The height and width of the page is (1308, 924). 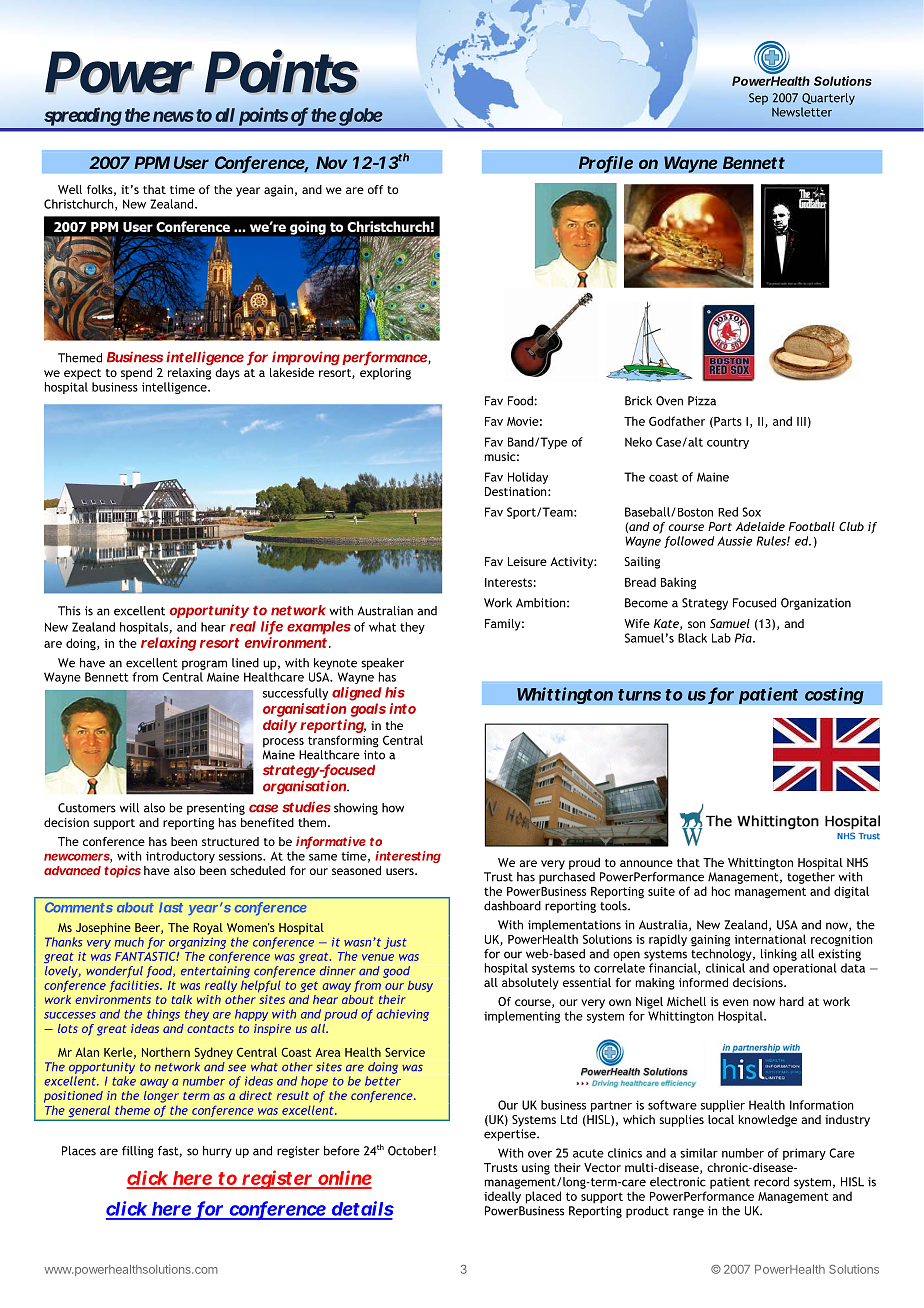 What do you see at coordinates (408, 857) in the page?
I see `interesting` at bounding box center [408, 857].
